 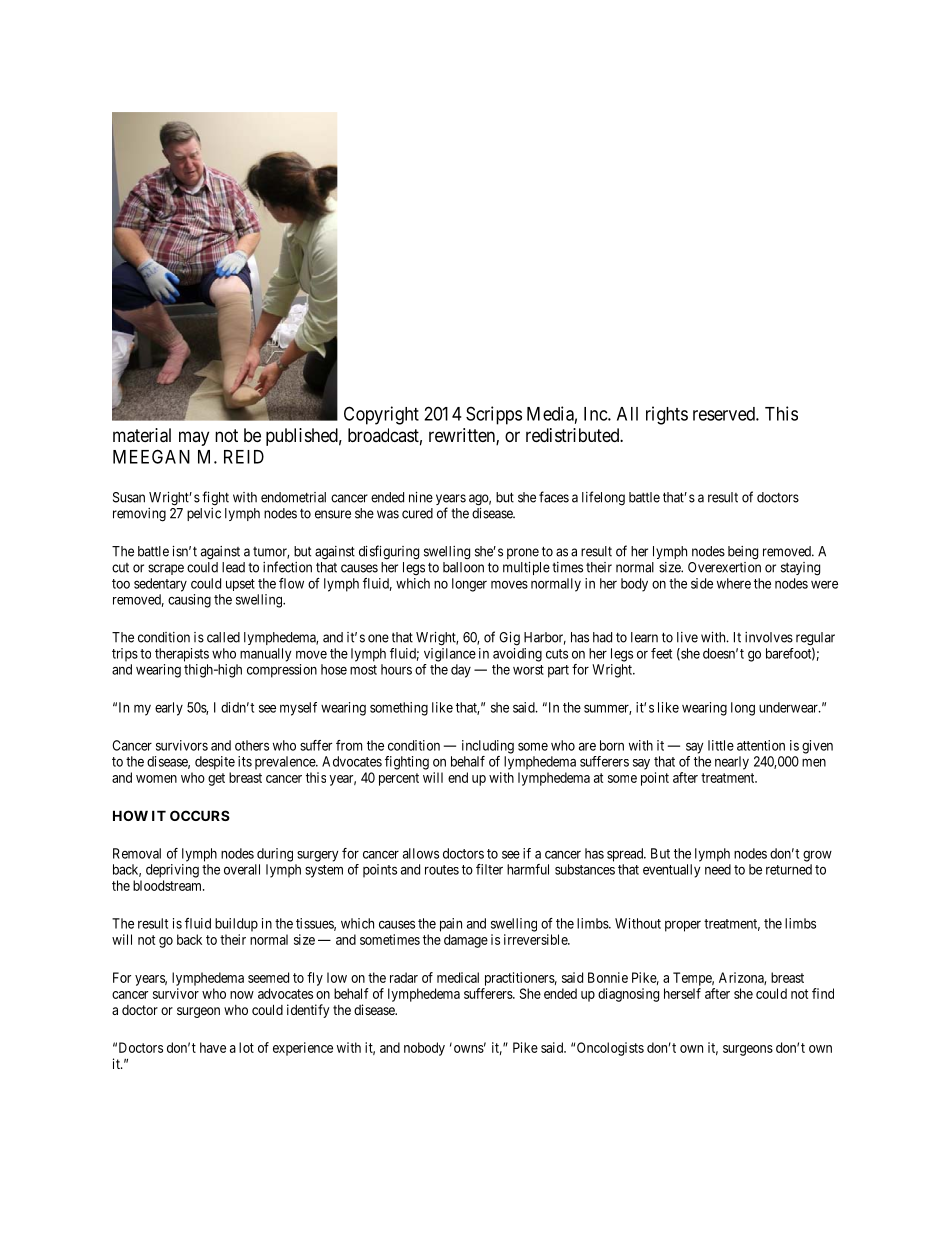 I want to click on Scripps, so click(x=494, y=415).
